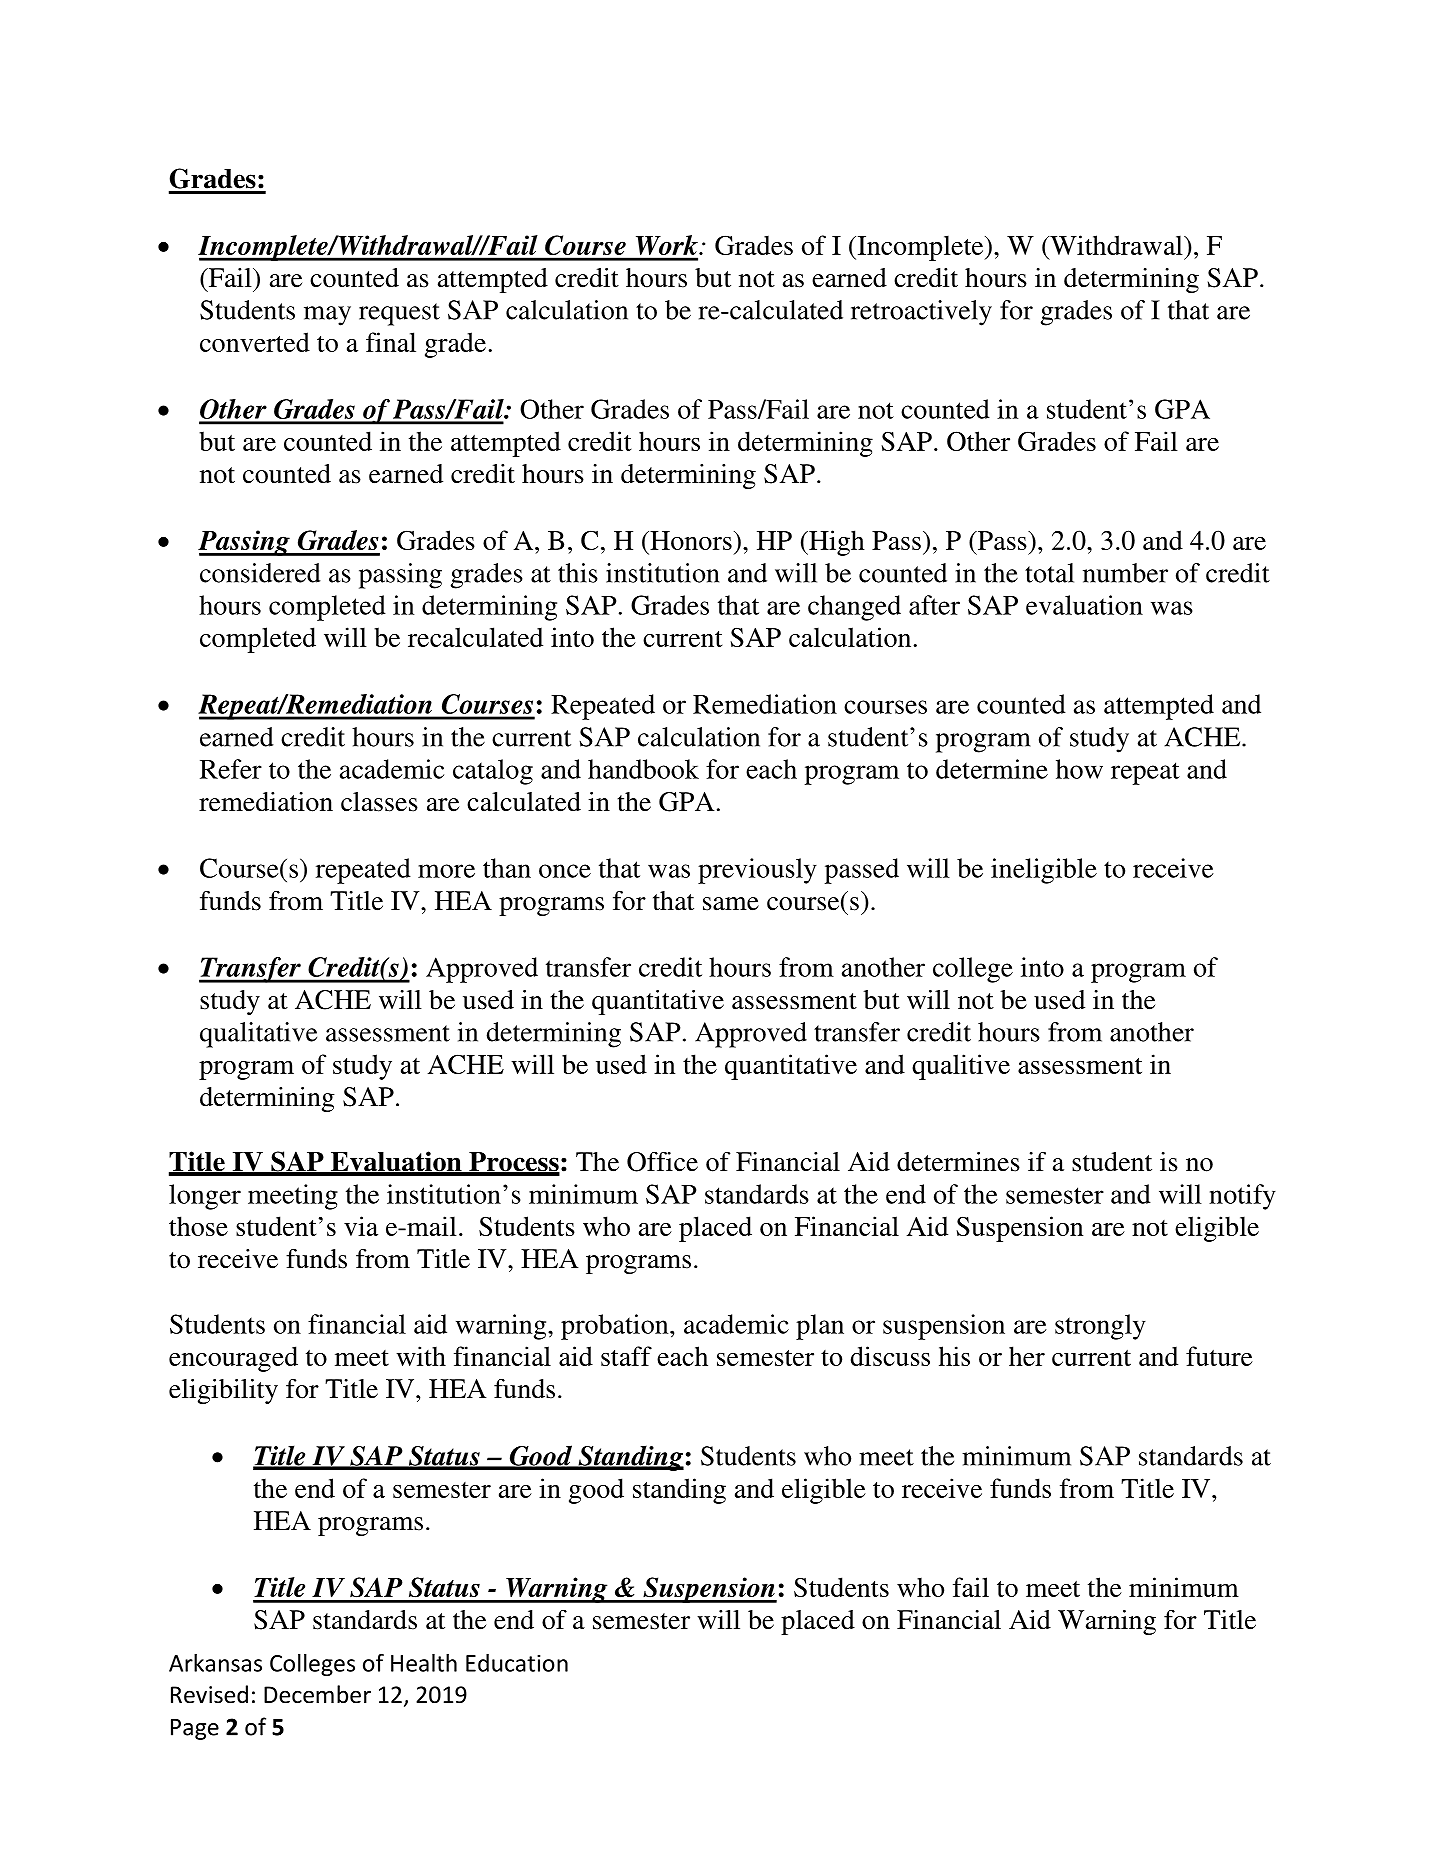  I want to click on via, so click(361, 1226).
